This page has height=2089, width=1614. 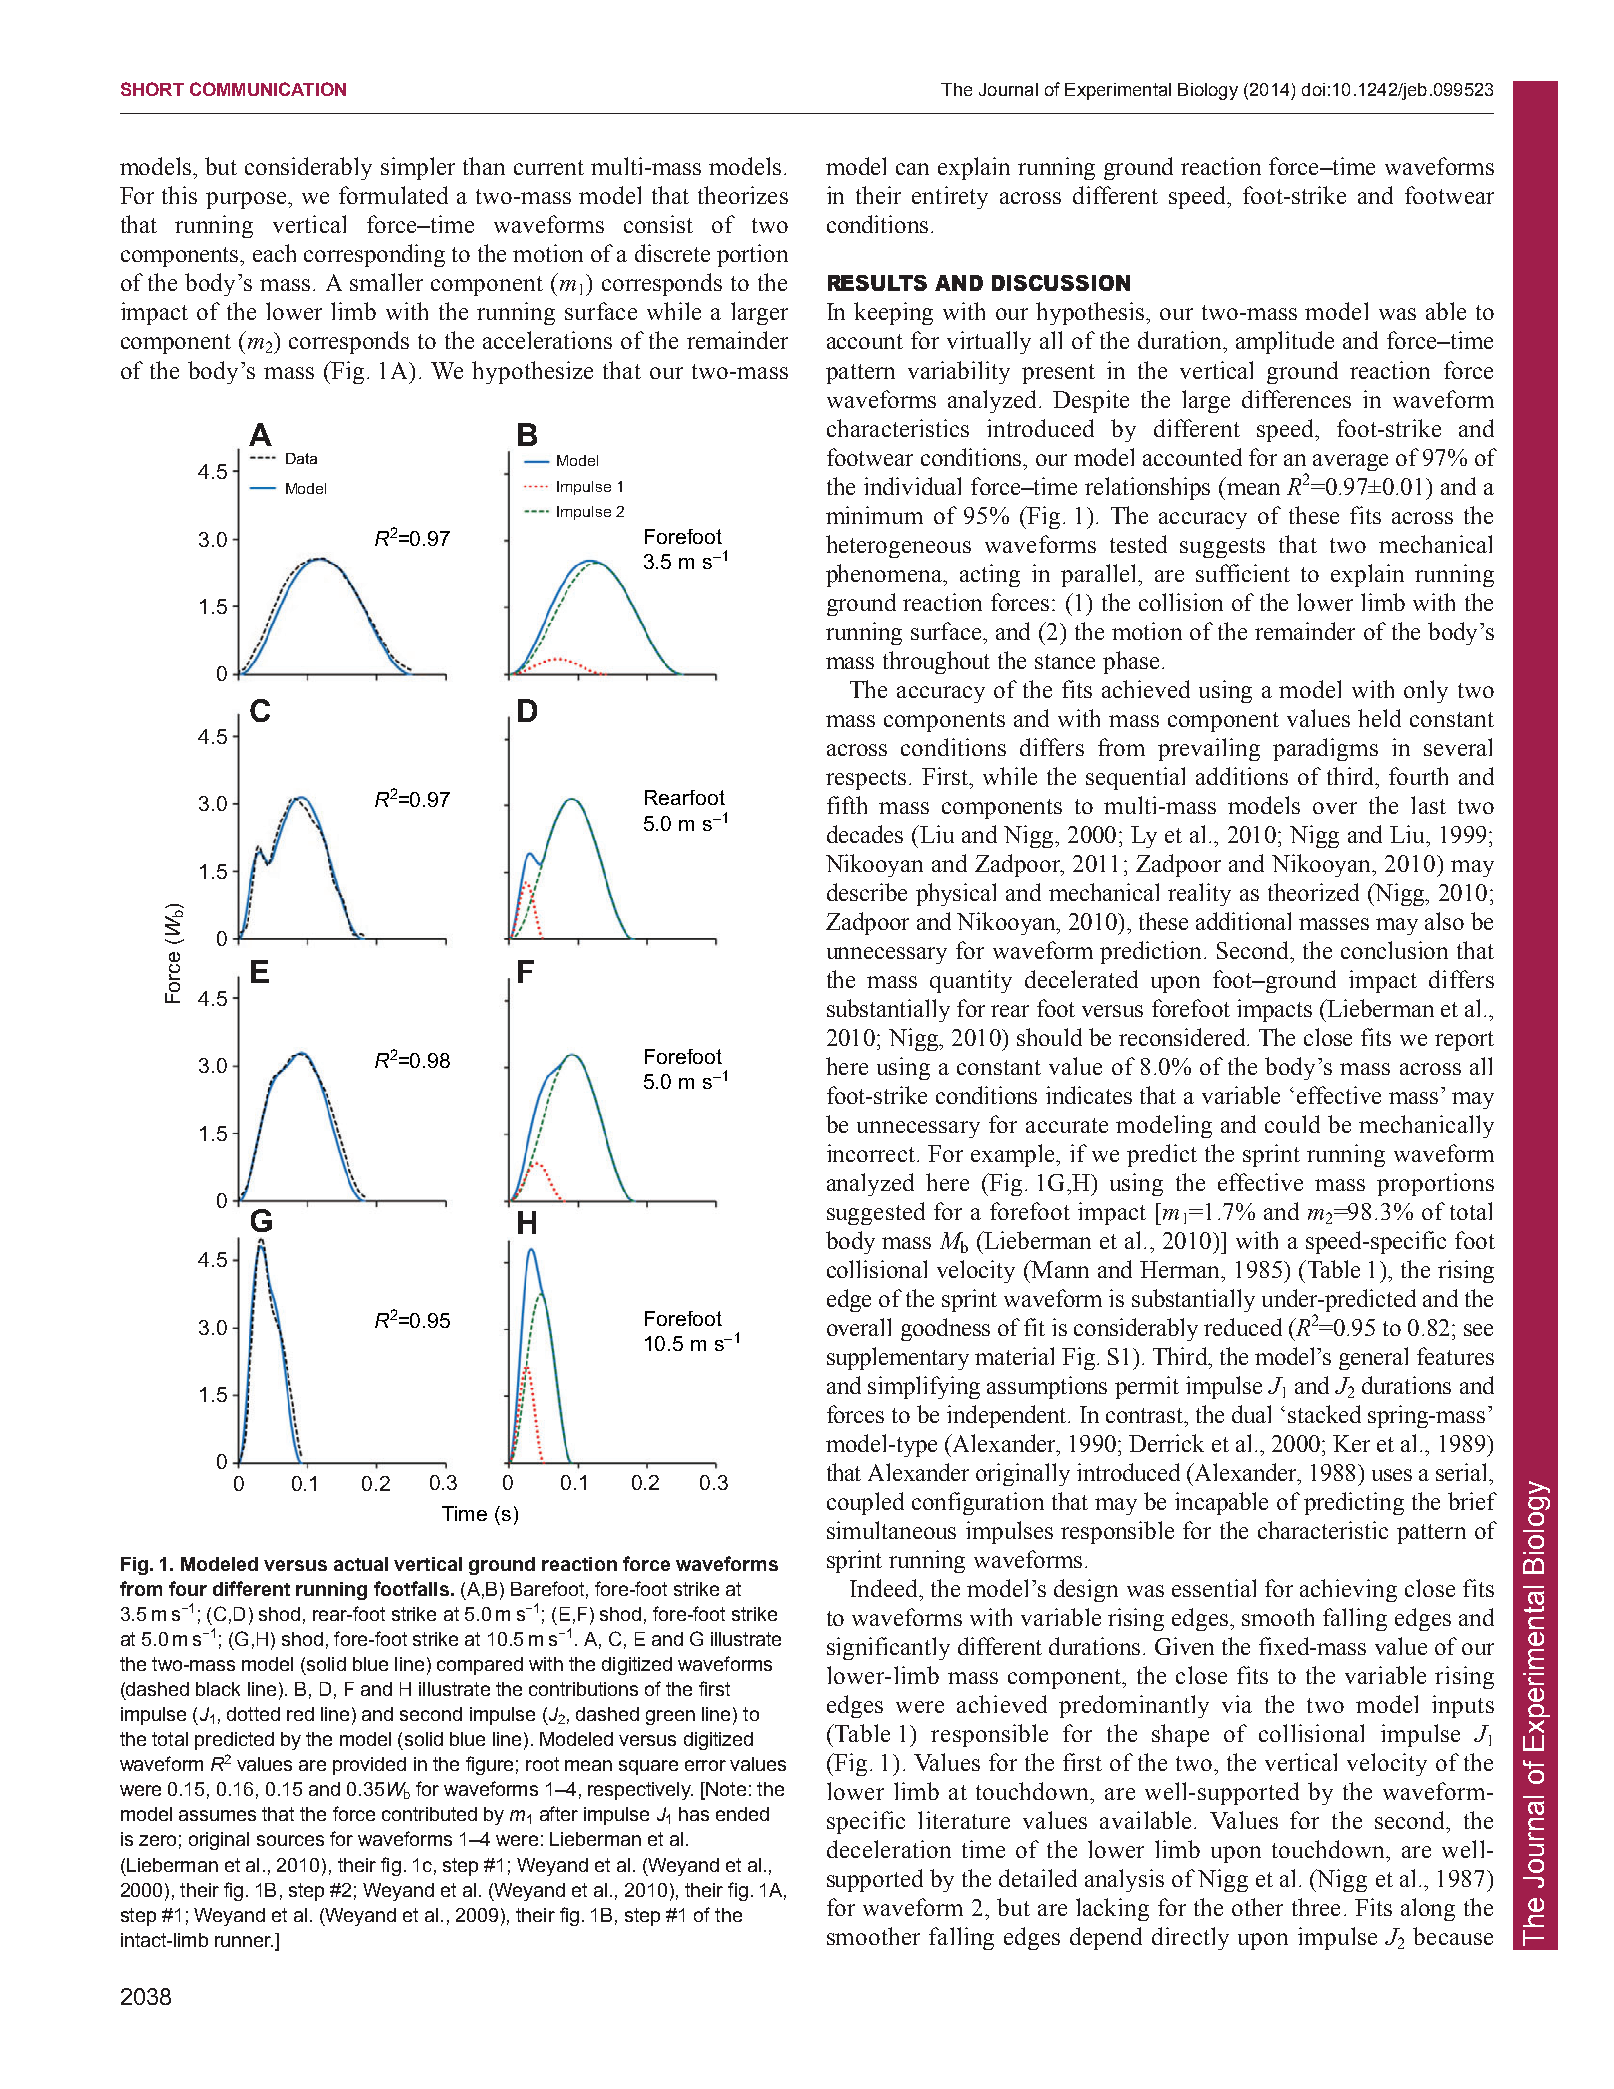 What do you see at coordinates (1285, 342) in the page?
I see `amplitude` at bounding box center [1285, 342].
